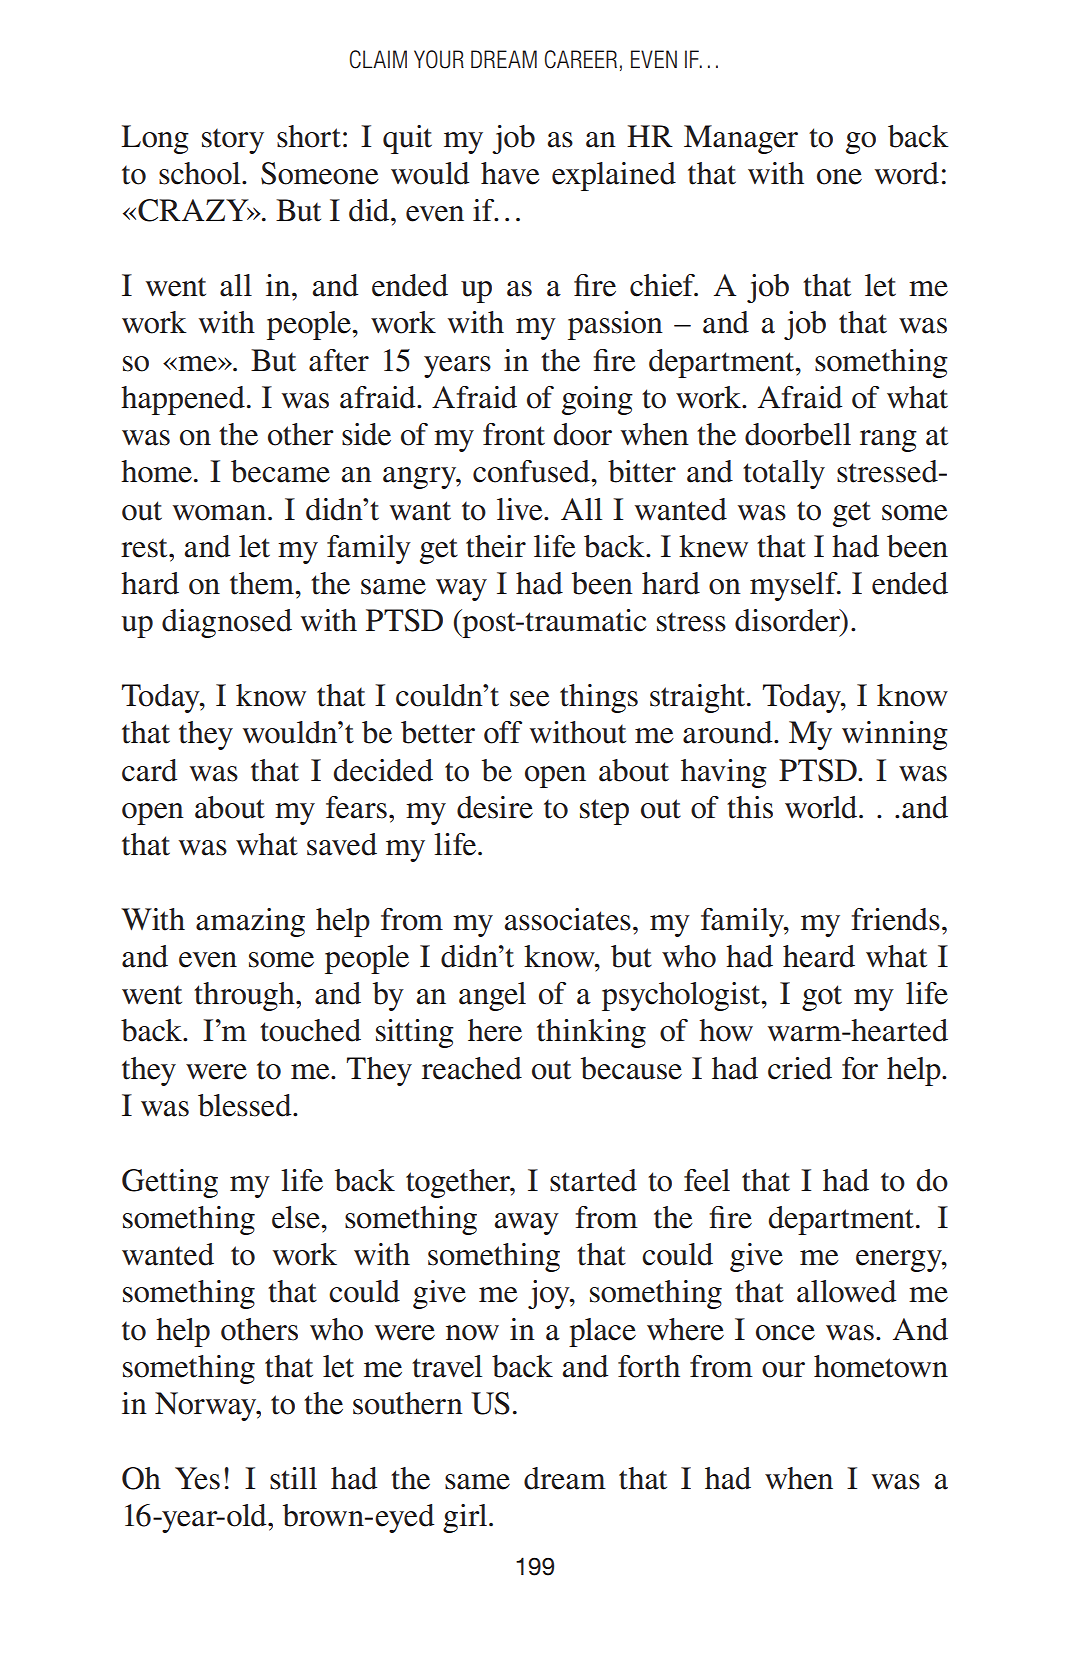  I want to click on rang, so click(888, 441).
